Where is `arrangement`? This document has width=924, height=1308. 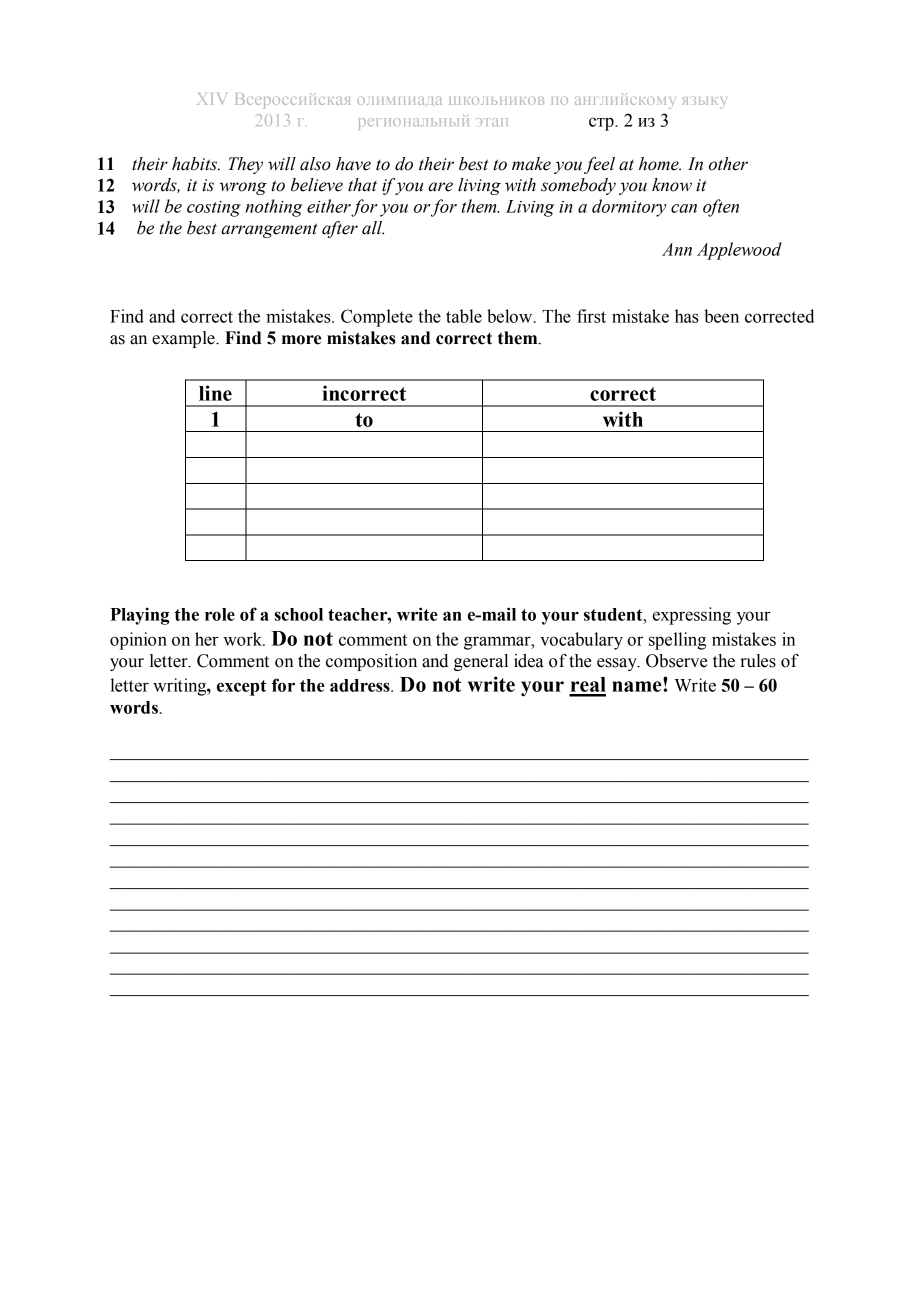
arrangement is located at coordinates (269, 230).
